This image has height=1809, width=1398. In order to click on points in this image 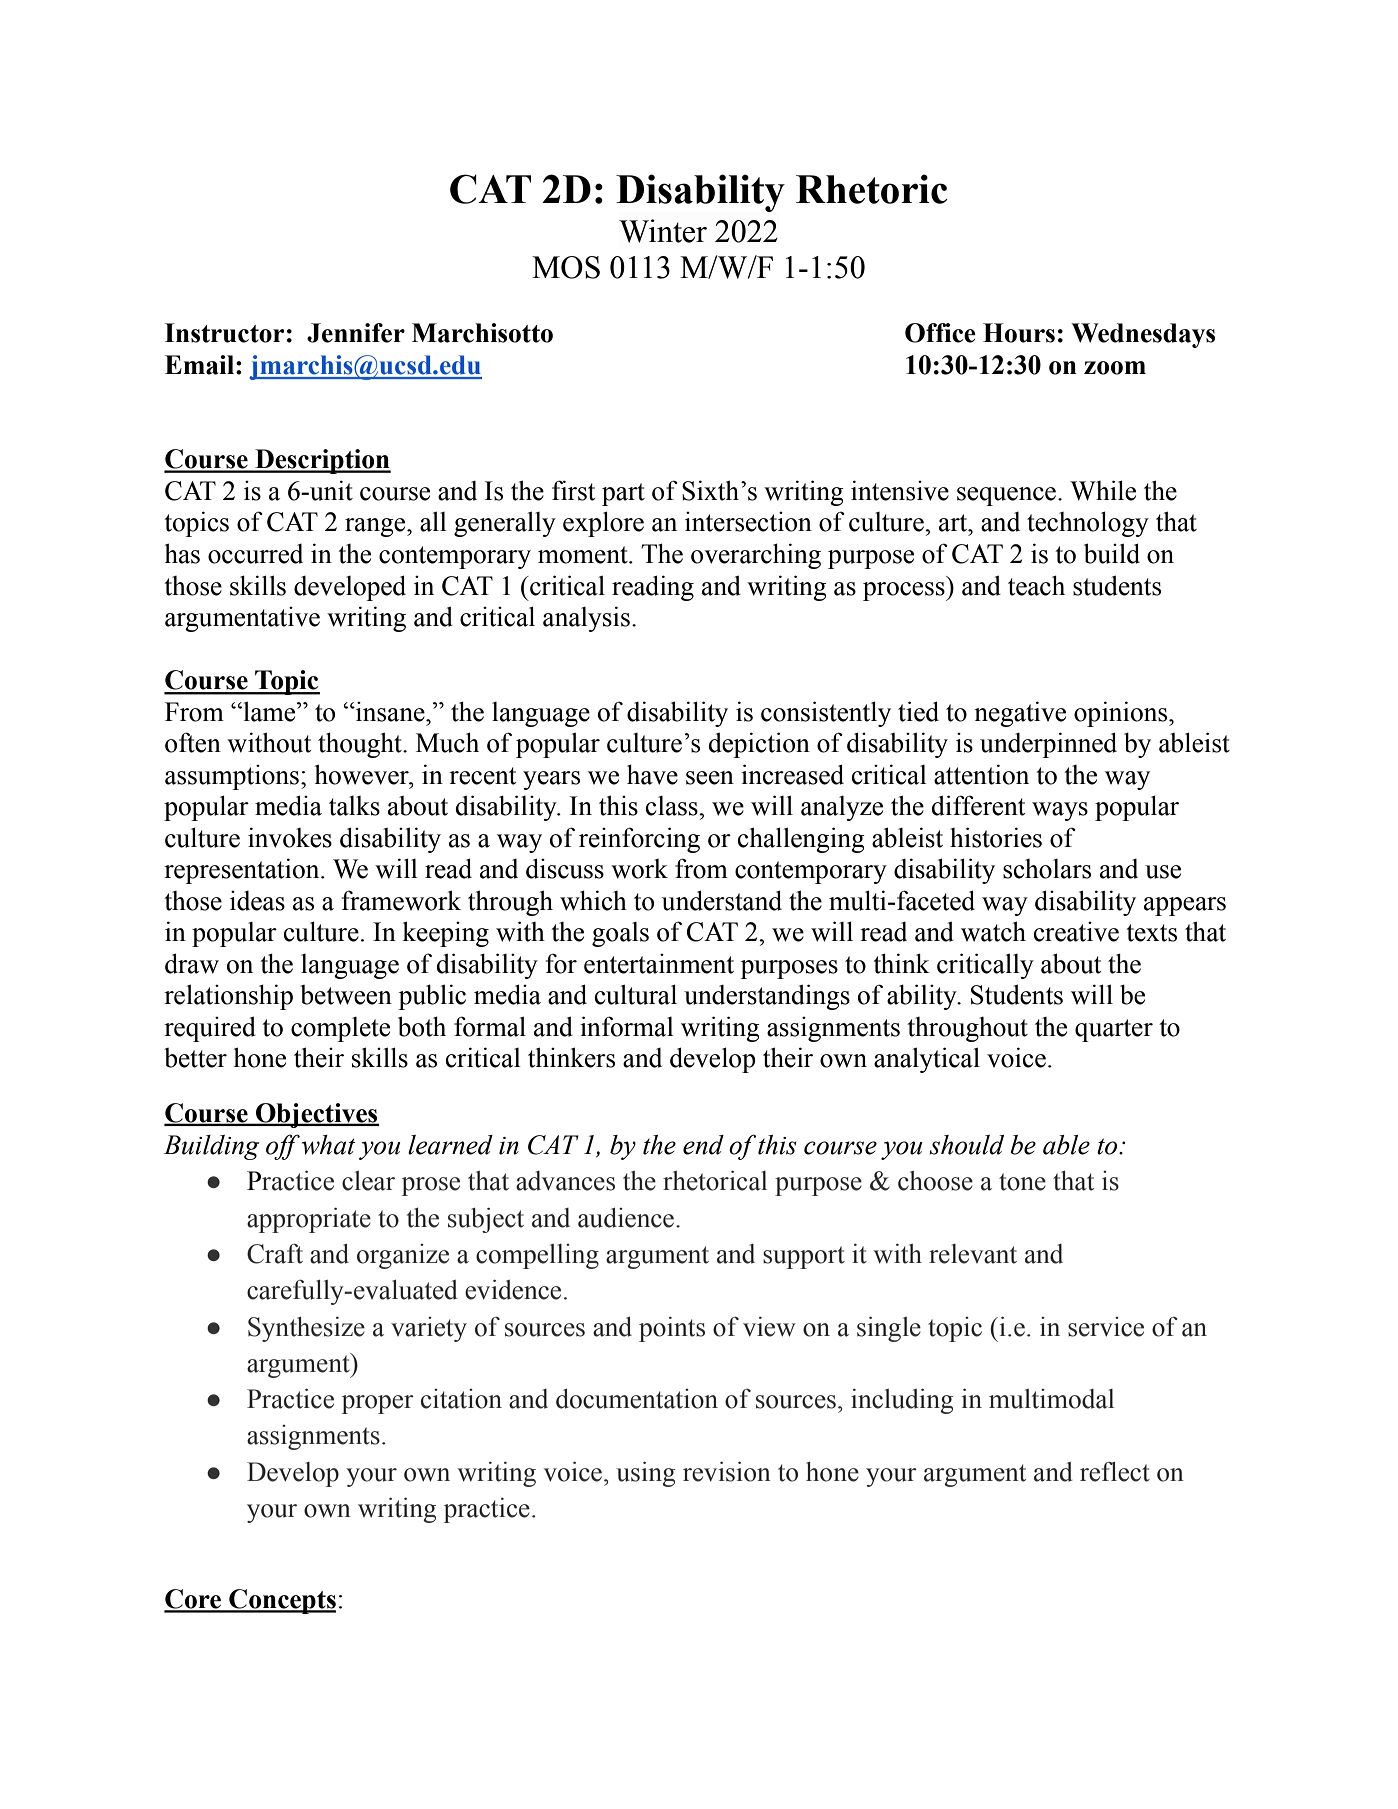, I will do `click(672, 1329)`.
